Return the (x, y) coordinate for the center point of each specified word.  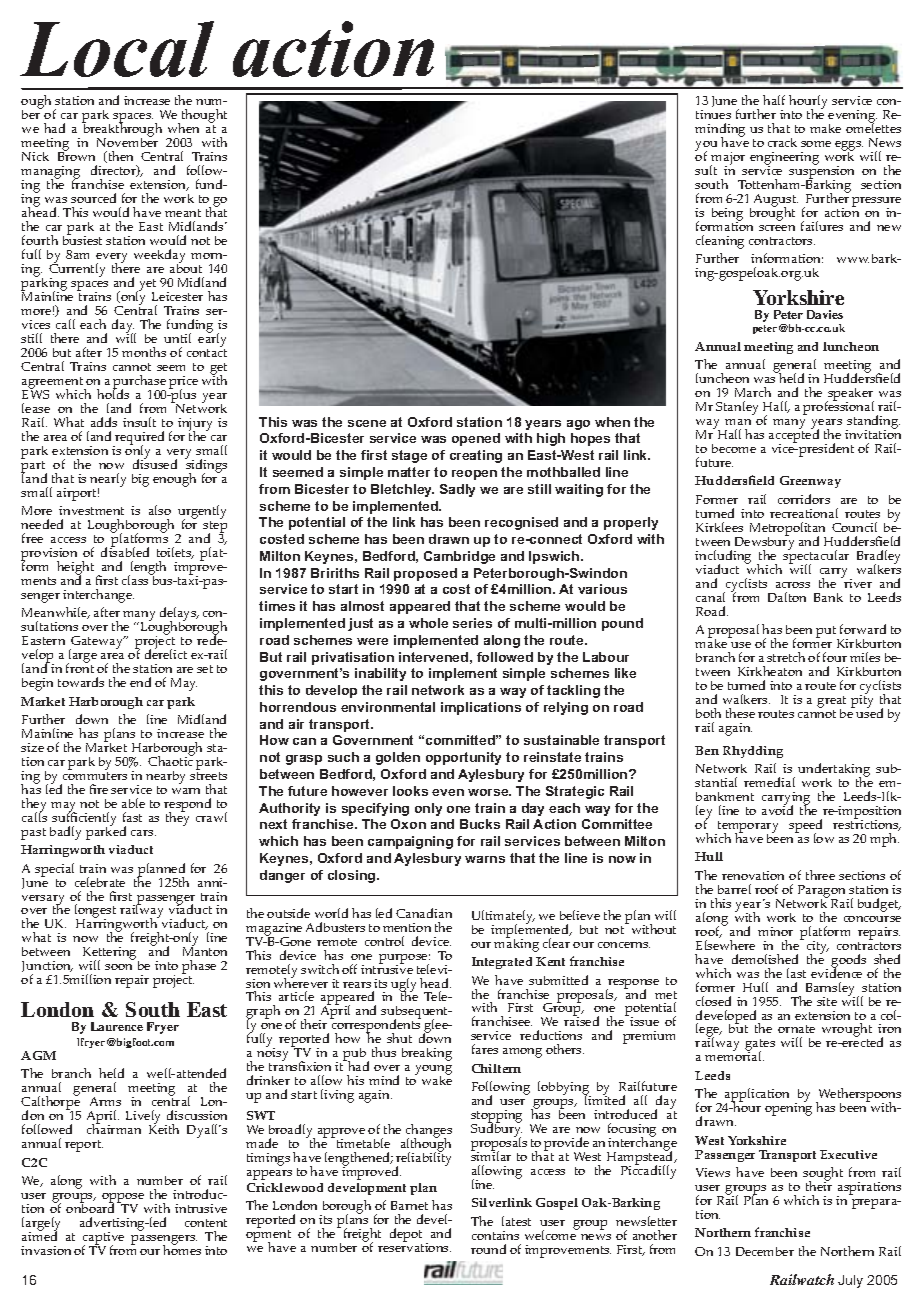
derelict (166, 653)
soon (118, 967)
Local (117, 49)
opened (476, 439)
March (753, 392)
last (796, 973)
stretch (786, 657)
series (472, 623)
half (774, 100)
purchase (139, 383)
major (727, 160)
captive (103, 1240)
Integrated (502, 963)
